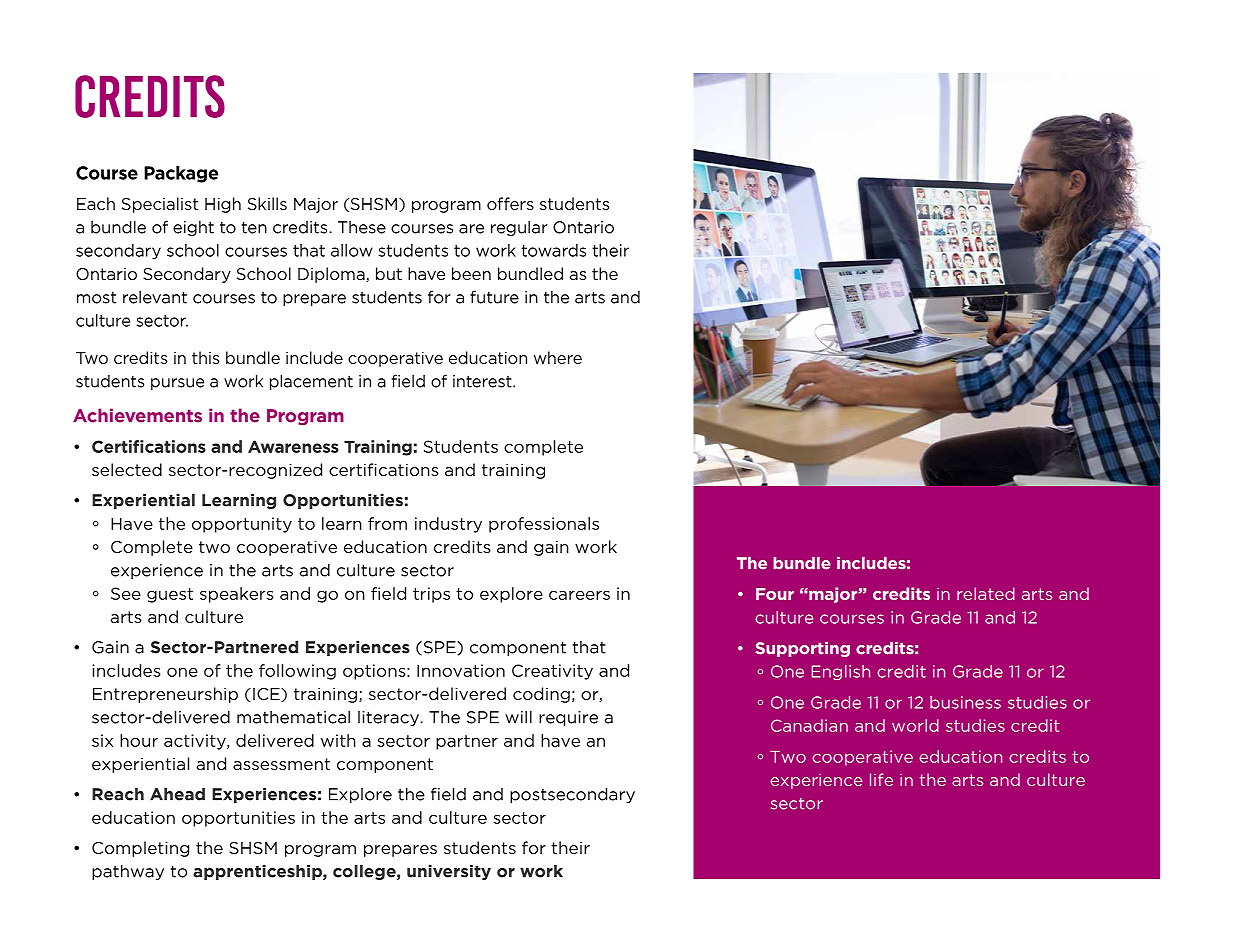  What do you see at coordinates (242, 525) in the screenshot?
I see `opportunity` at bounding box center [242, 525].
